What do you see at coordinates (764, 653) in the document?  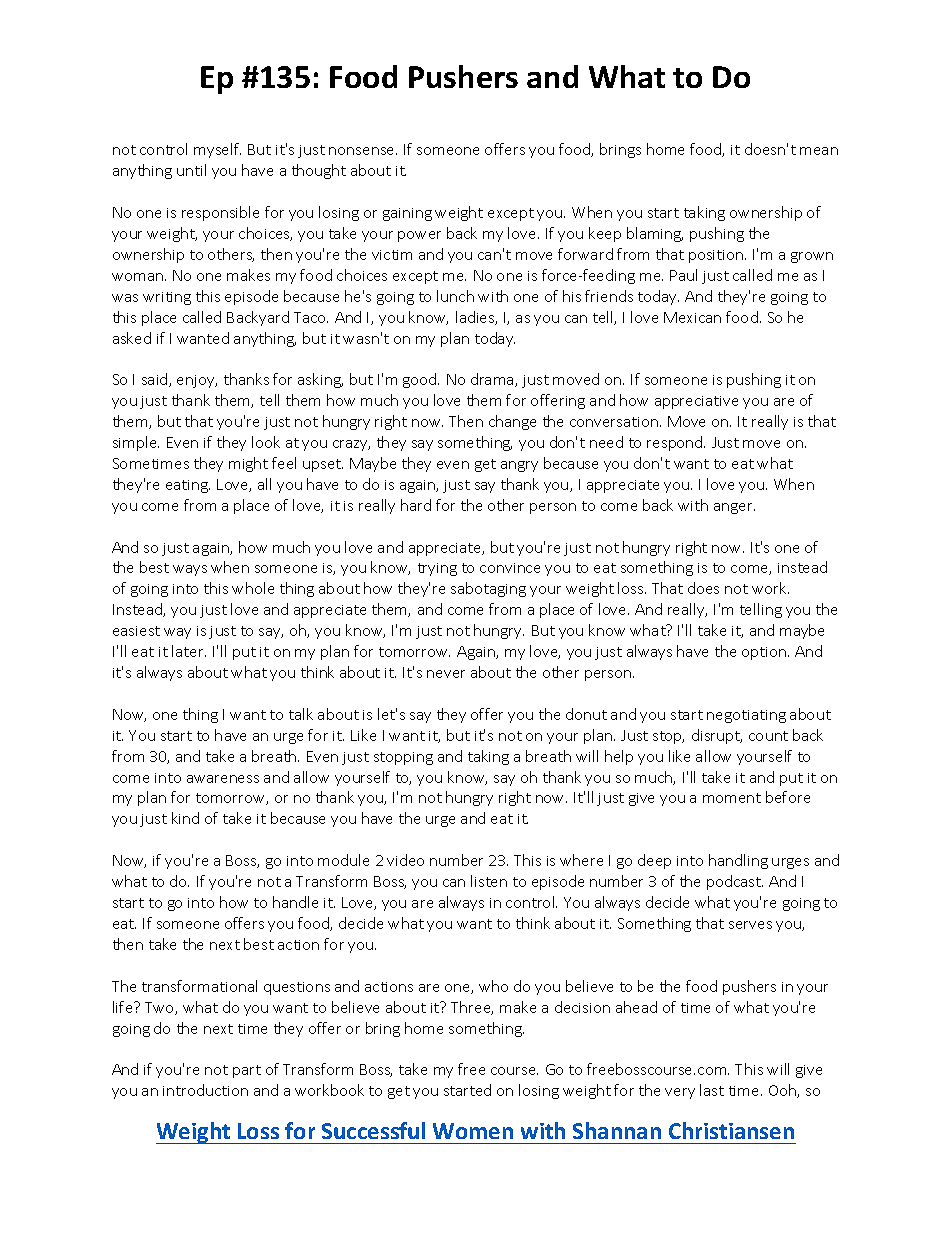 I see `option` at bounding box center [764, 653].
